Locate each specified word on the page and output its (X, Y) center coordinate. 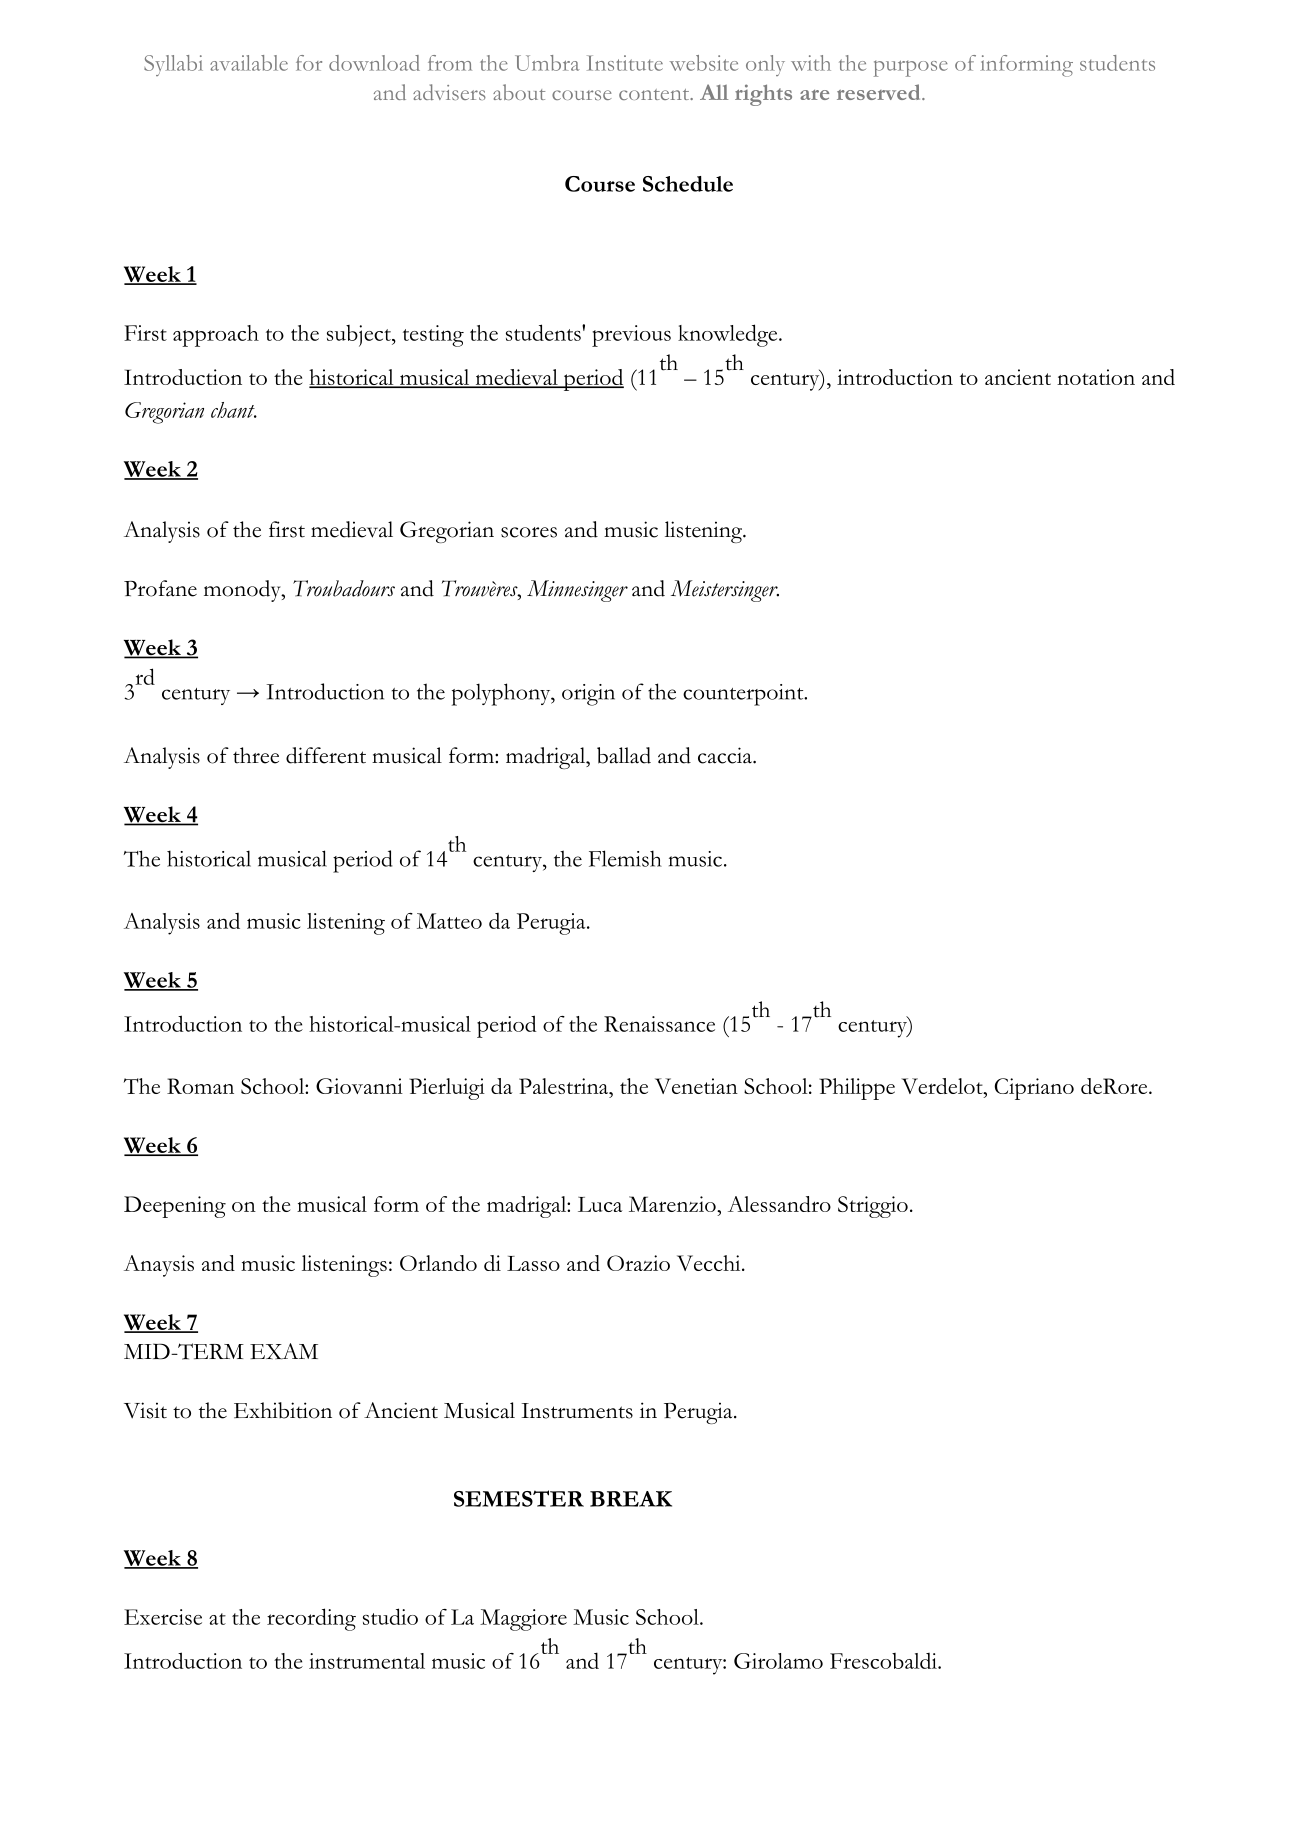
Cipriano (1034, 1089)
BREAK (631, 1499)
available (249, 63)
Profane (160, 588)
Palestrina (565, 1087)
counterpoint (744, 695)
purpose (911, 68)
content (655, 94)
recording (311, 1619)
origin (588, 695)
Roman (200, 1086)
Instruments (577, 1411)
